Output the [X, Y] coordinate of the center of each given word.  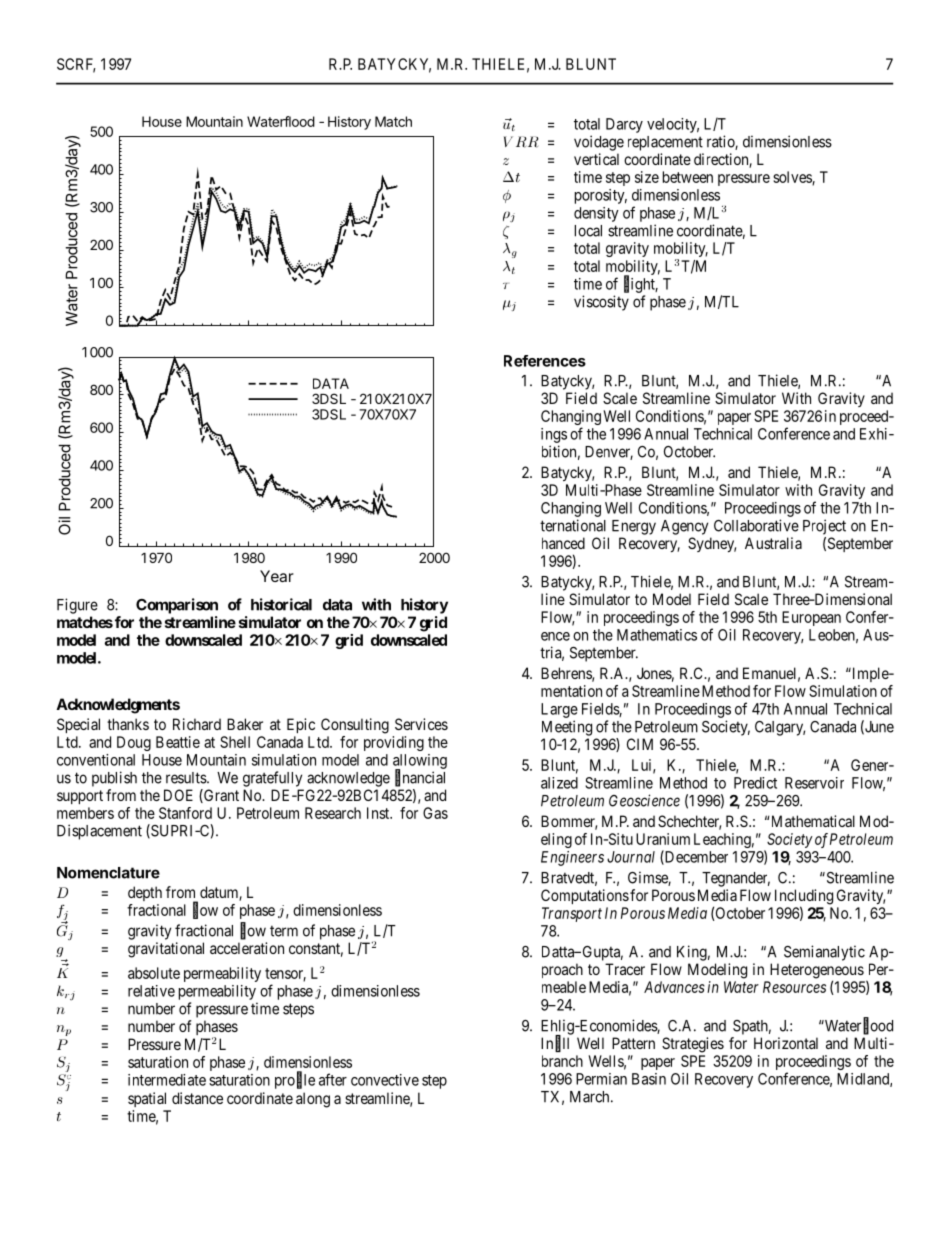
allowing [420, 762]
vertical [596, 159]
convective [385, 1080]
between [688, 177]
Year [277, 576]
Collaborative [756, 525]
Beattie [178, 742]
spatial [147, 1099]
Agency [684, 527]
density [596, 214]
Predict [755, 783]
